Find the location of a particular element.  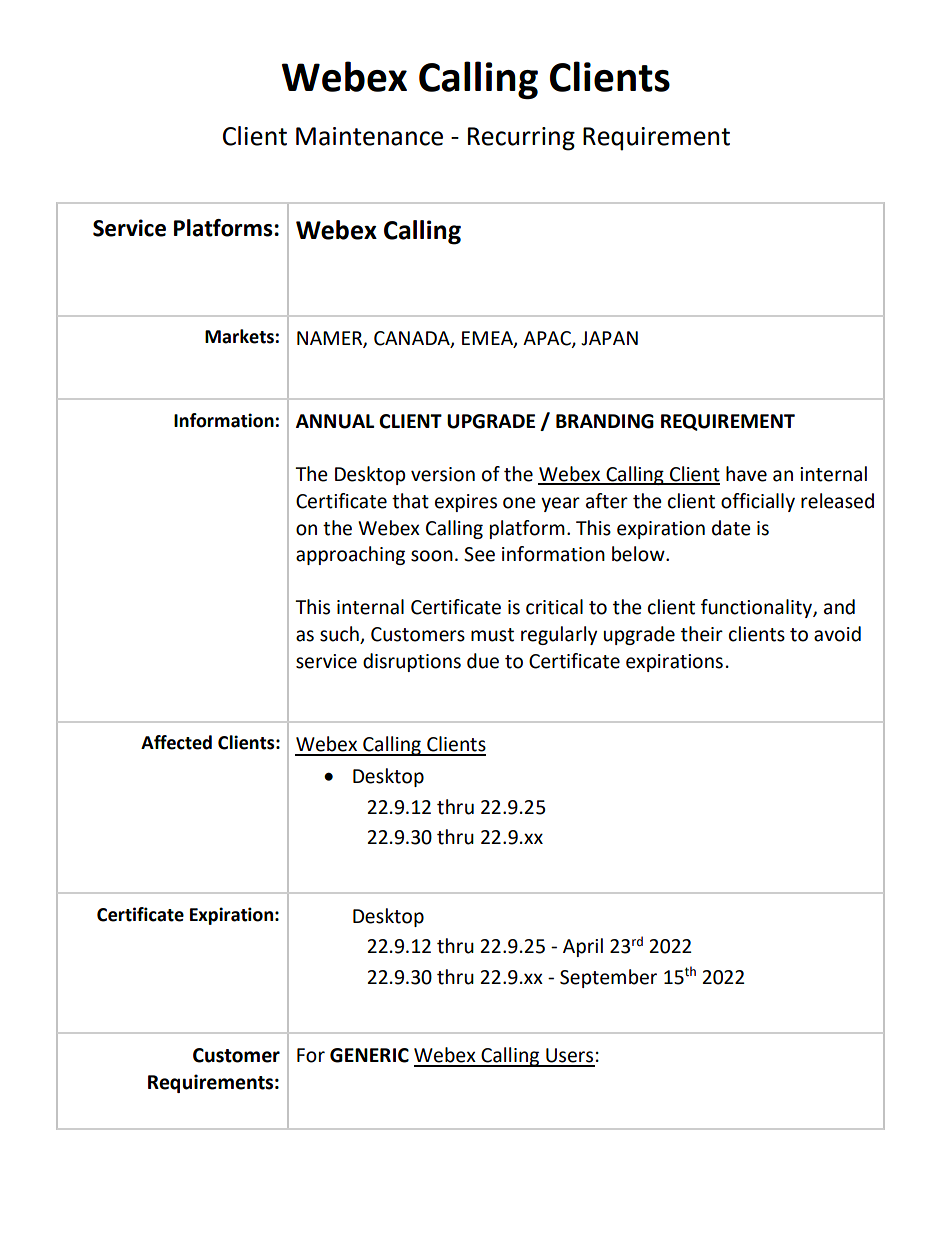

GENERIC is located at coordinates (369, 1055).
